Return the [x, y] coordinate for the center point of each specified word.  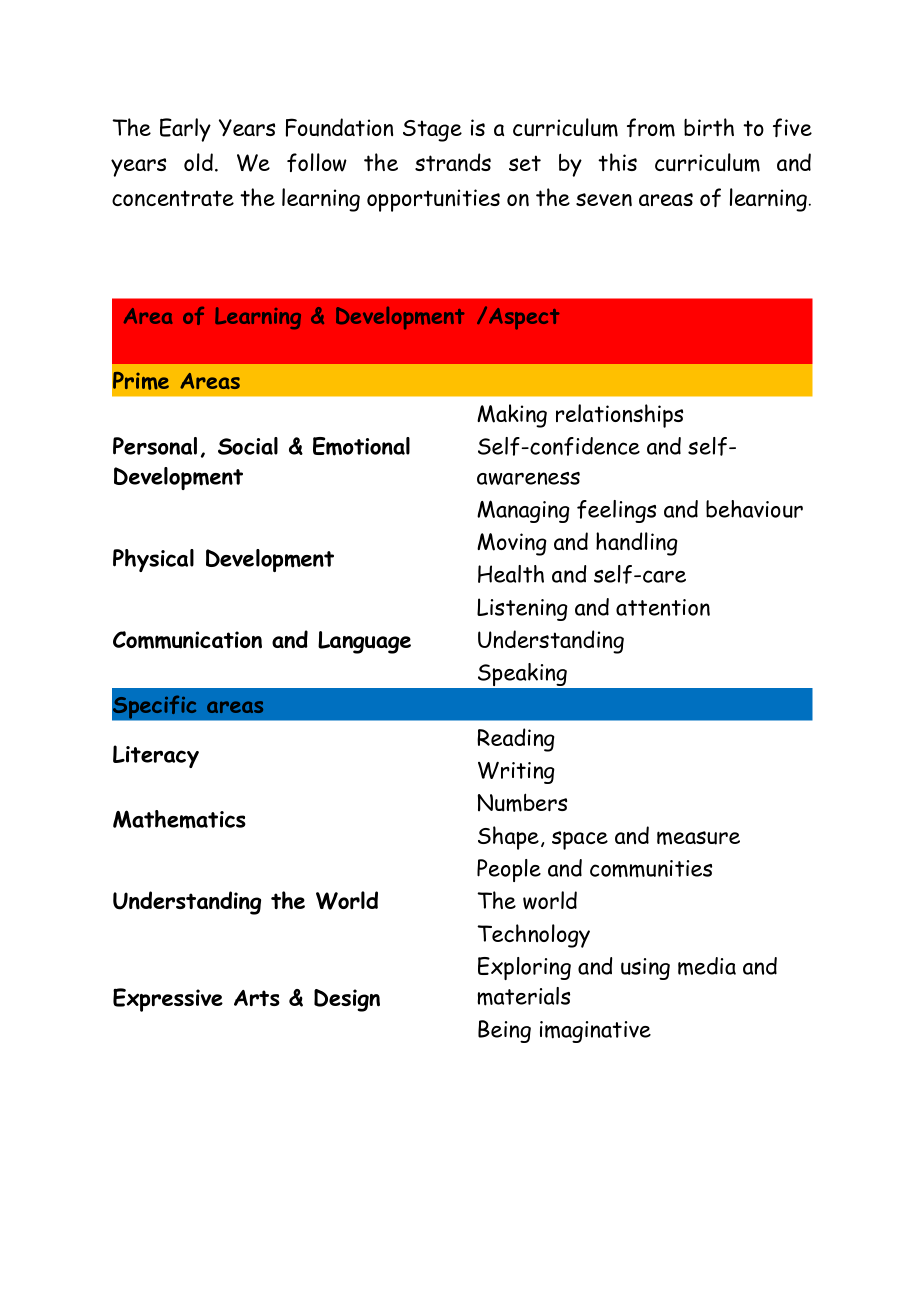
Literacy [156, 756]
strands [453, 162]
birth [709, 127]
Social [248, 446]
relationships [619, 416]
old [198, 162]
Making [512, 416]
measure [698, 838]
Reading [516, 740]
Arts [257, 998]
